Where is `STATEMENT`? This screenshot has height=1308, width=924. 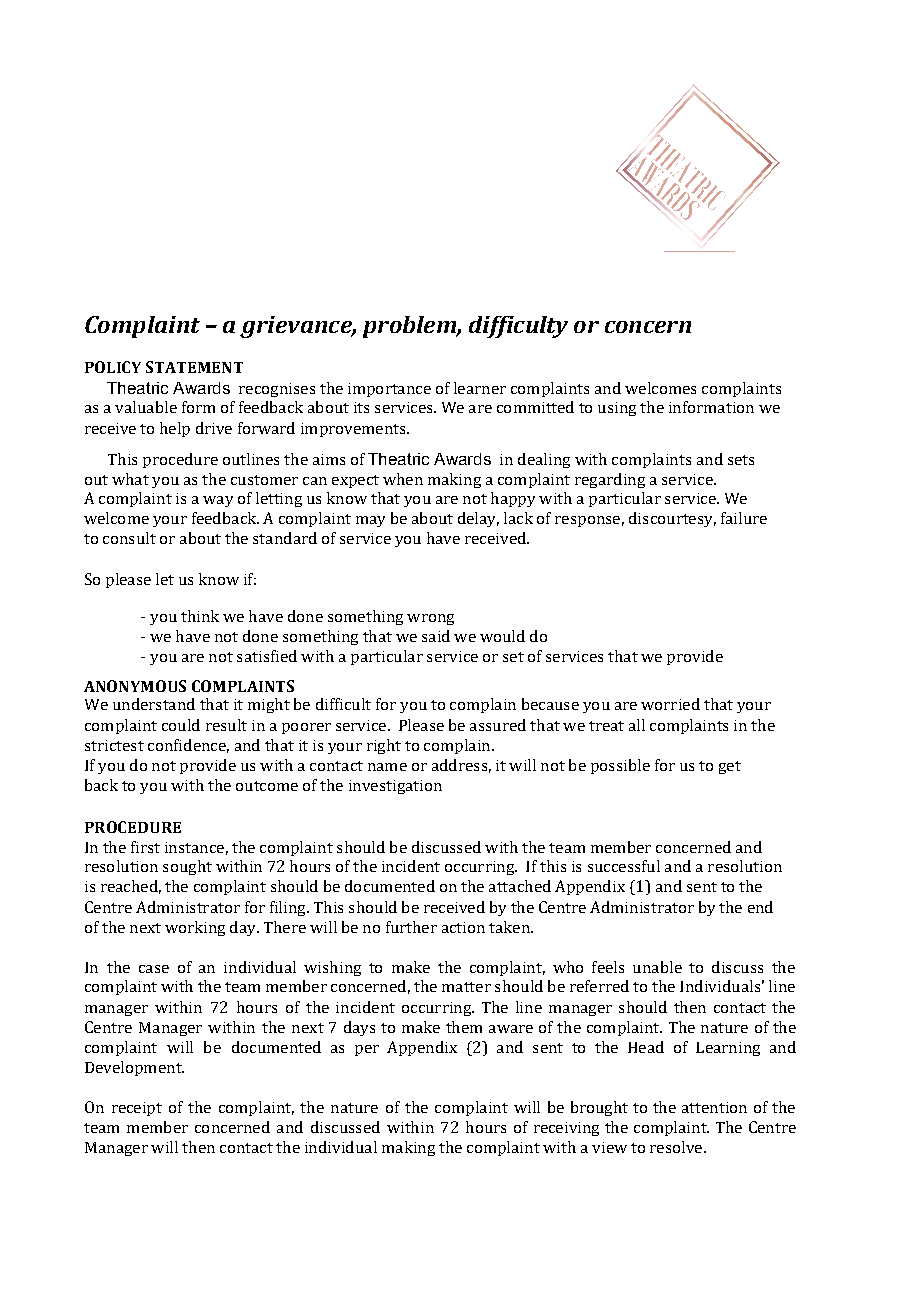 STATEMENT is located at coordinates (194, 367).
